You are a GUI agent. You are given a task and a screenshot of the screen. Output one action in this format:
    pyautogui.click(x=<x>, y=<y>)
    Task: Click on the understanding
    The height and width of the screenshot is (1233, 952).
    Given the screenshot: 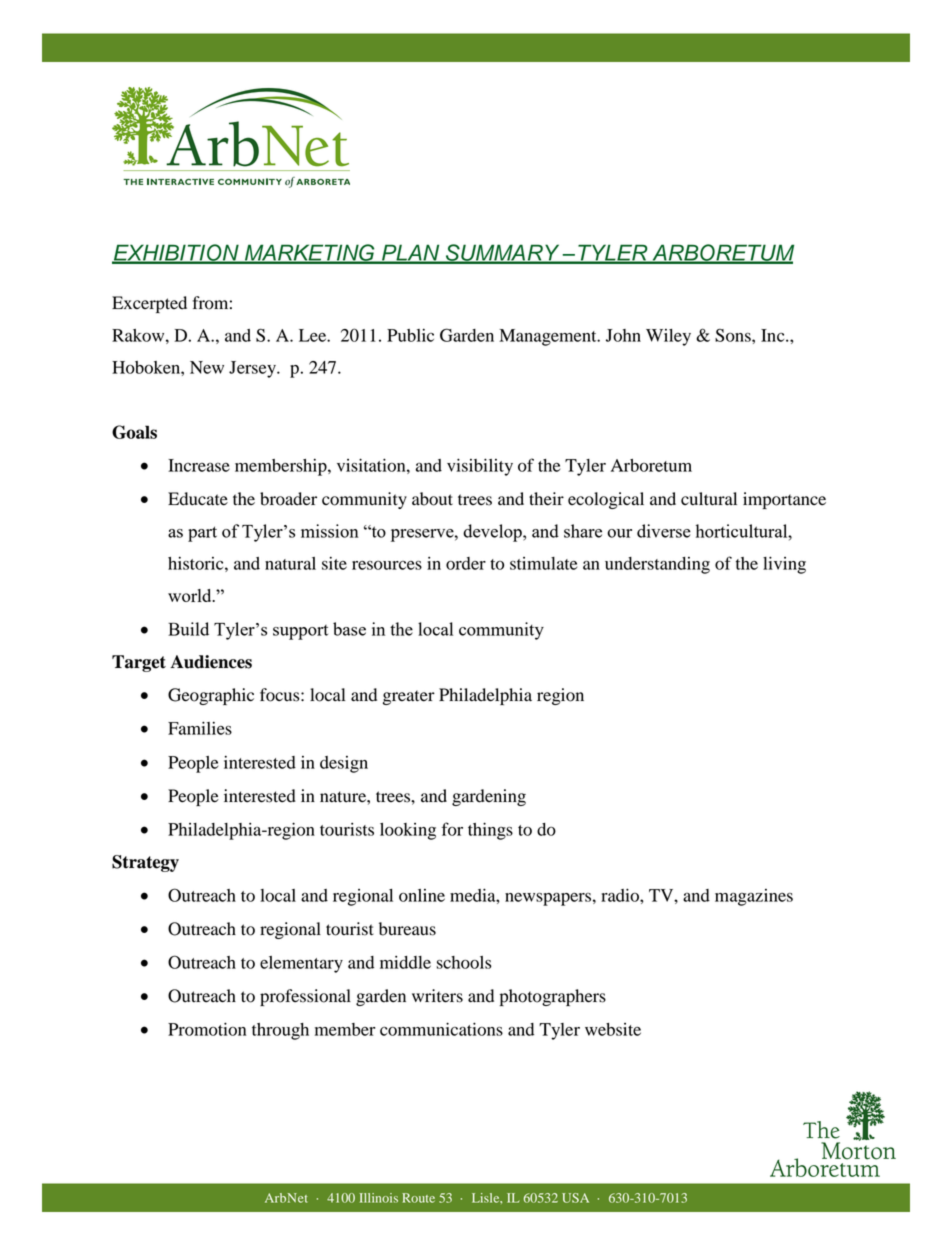 What is the action you would take?
    pyautogui.click(x=657, y=565)
